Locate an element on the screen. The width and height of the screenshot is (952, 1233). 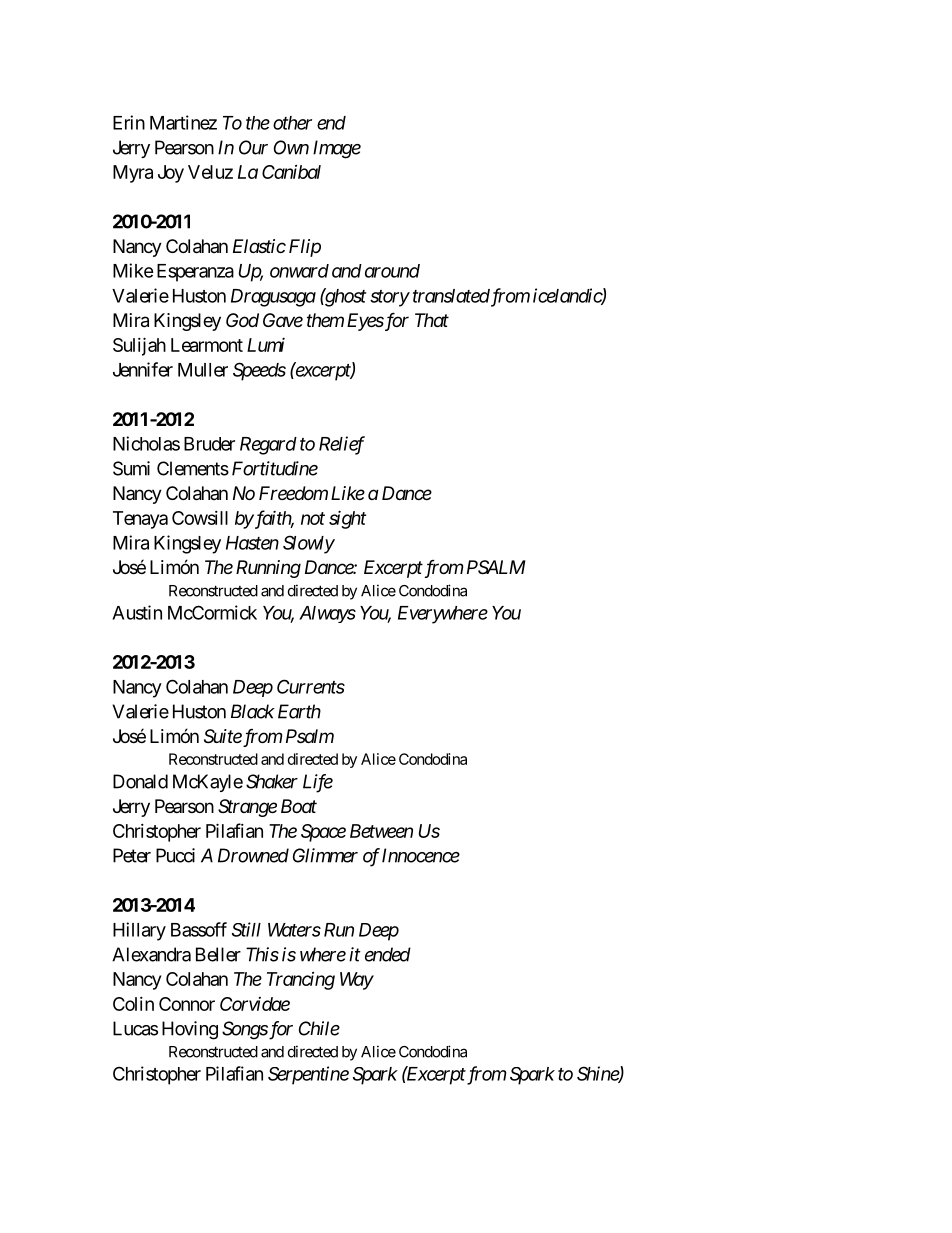
Image is located at coordinates (337, 149).
